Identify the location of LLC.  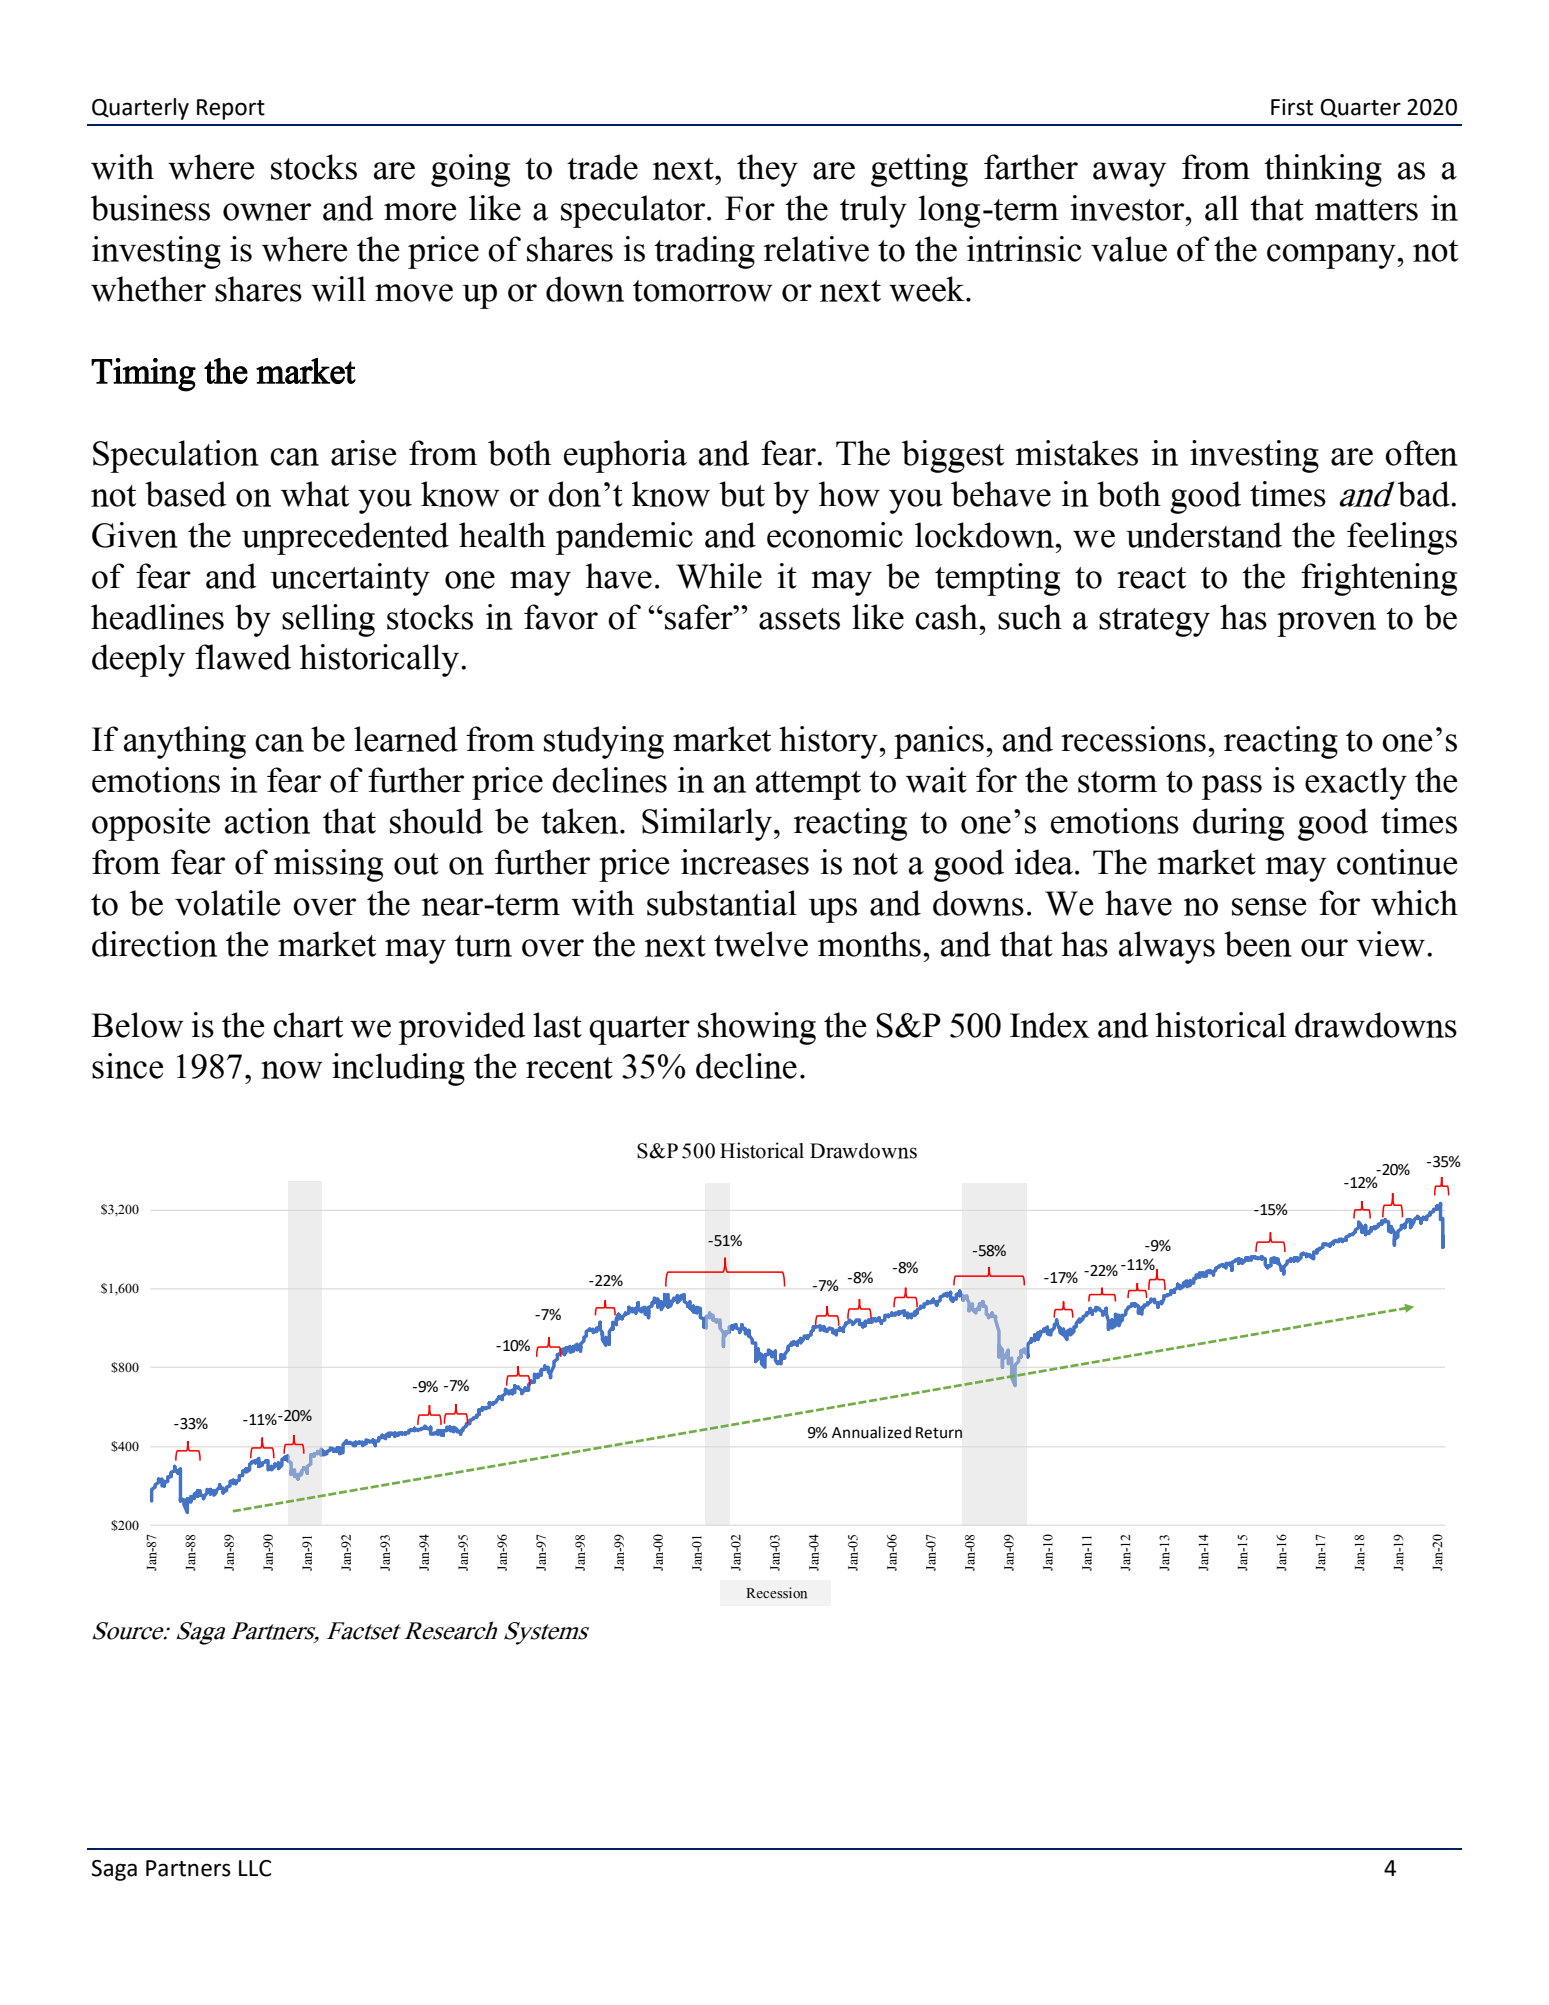
(255, 1868).
